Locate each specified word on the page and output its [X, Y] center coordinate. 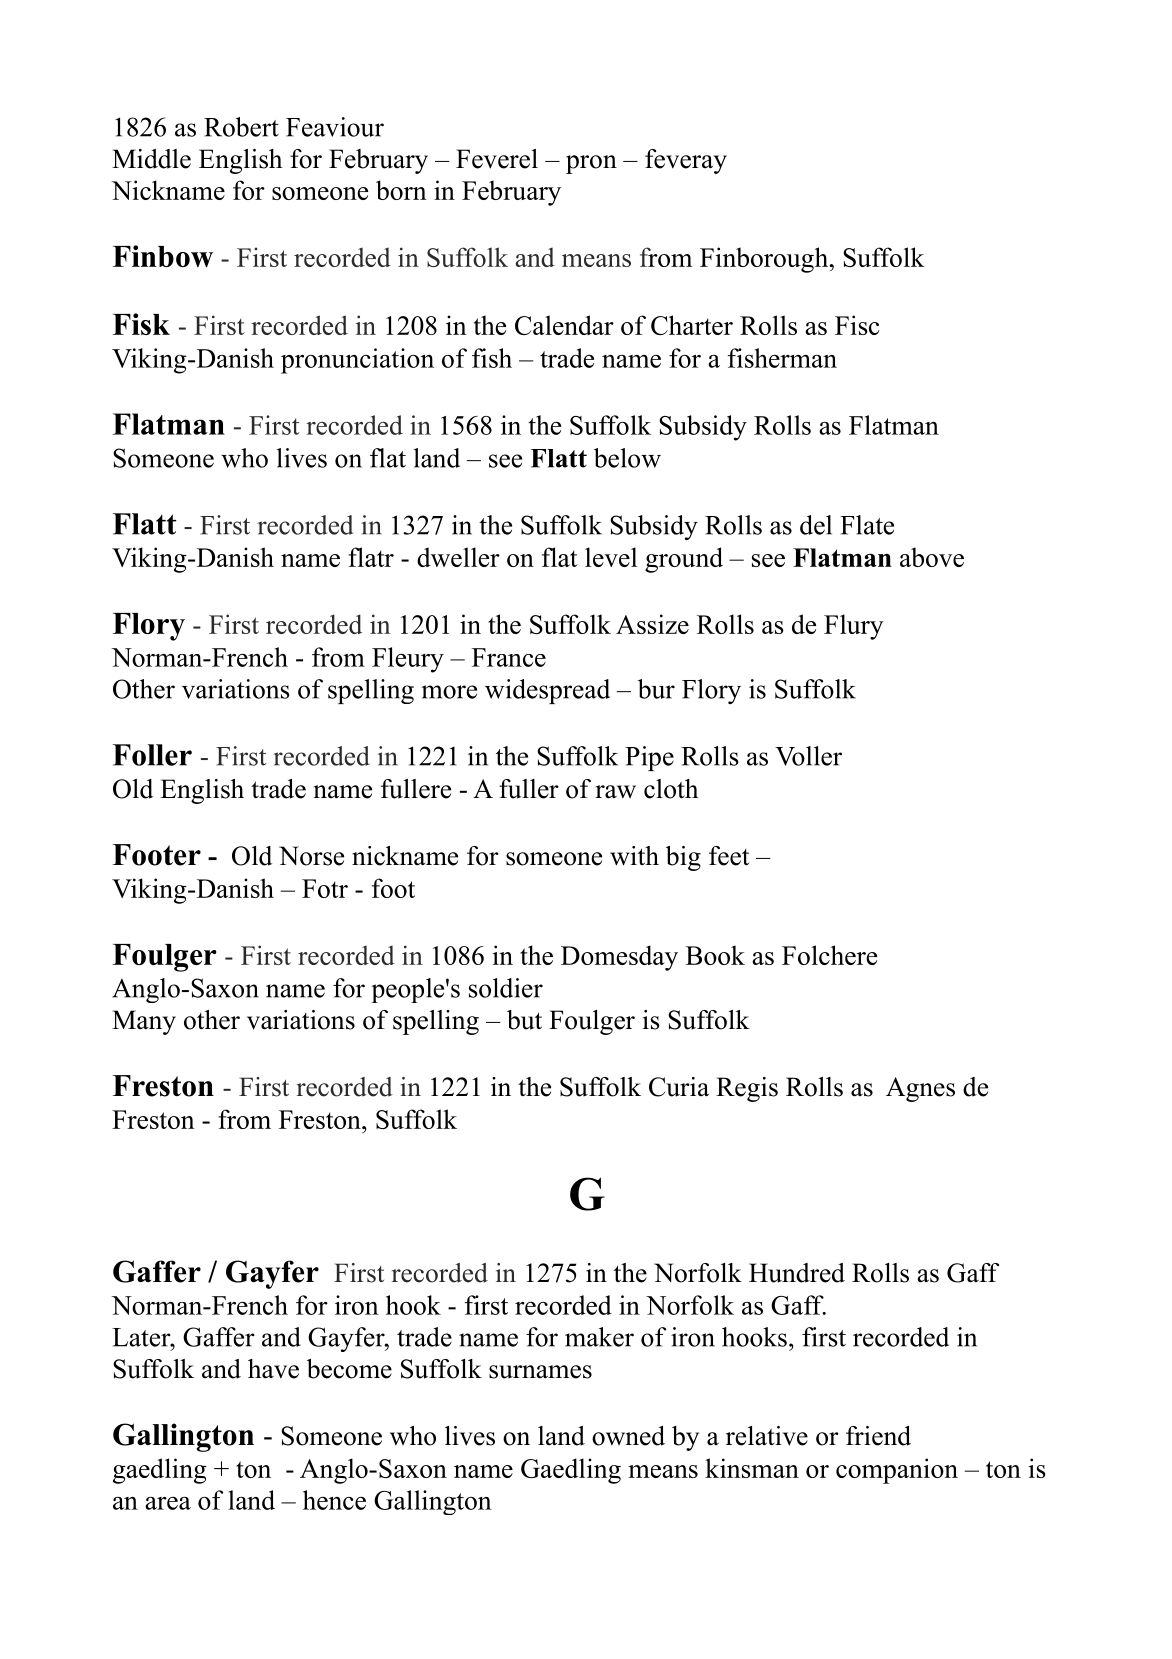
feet [729, 856]
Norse [311, 856]
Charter [692, 325]
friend [878, 1436]
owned [628, 1436]
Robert [241, 127]
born [401, 190]
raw [615, 792]
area [168, 1503]
